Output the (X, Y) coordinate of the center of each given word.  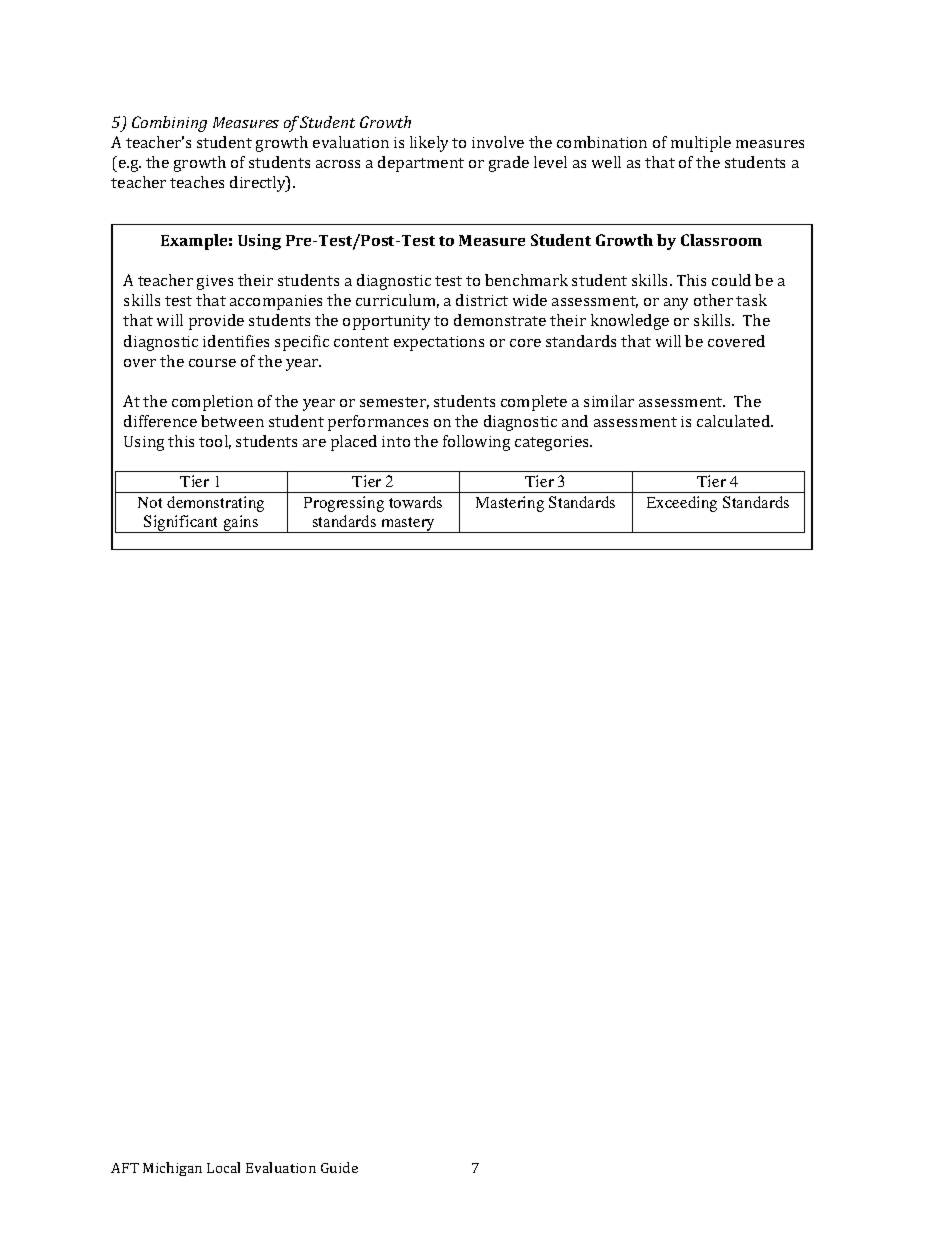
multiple (701, 144)
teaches (197, 182)
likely (429, 144)
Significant (181, 524)
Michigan (172, 1169)
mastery (408, 525)
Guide (339, 1167)
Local (223, 1167)
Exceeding (682, 504)
